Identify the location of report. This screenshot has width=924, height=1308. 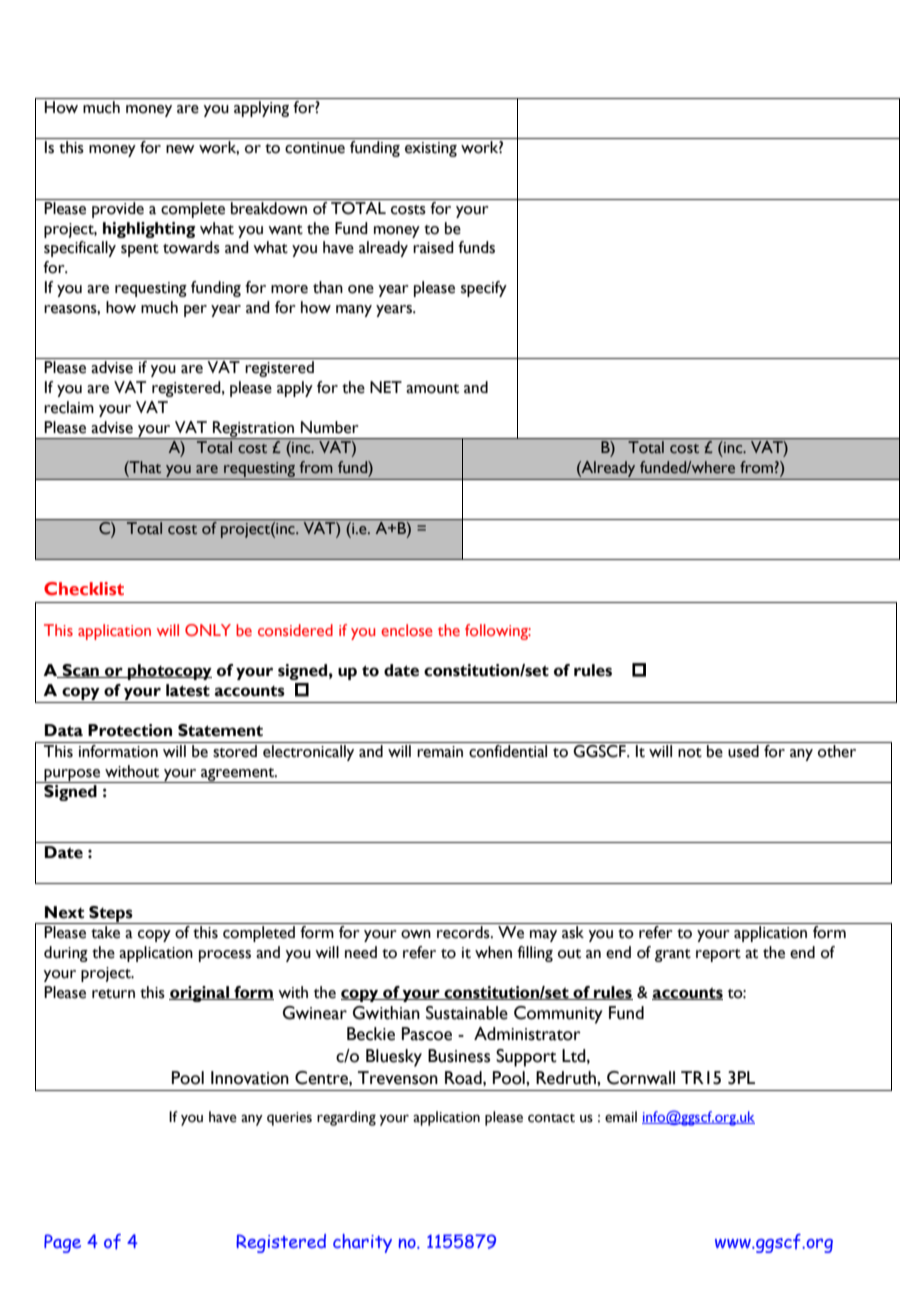
(718, 955).
